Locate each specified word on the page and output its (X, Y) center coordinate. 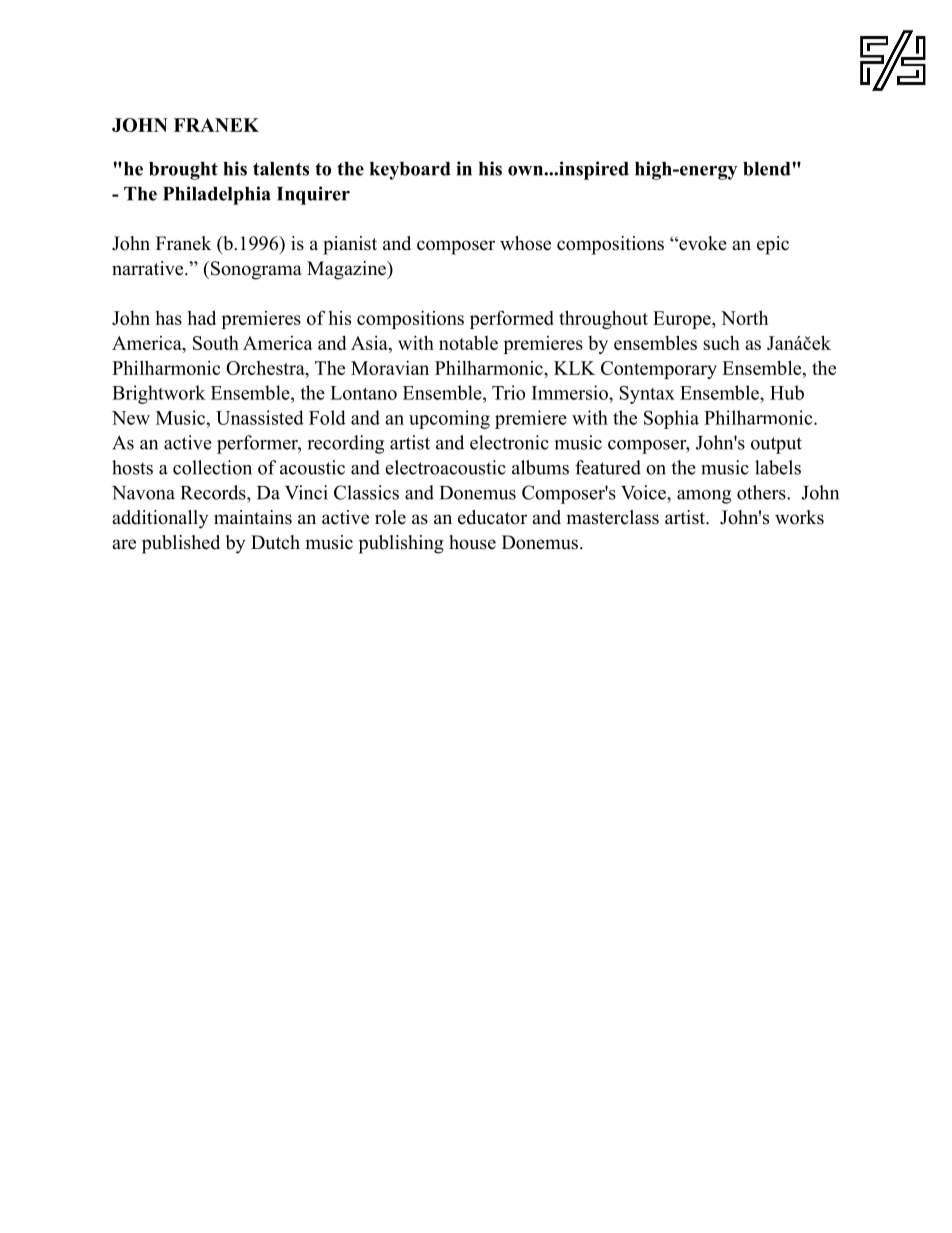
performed (512, 319)
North (744, 317)
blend (768, 169)
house (472, 542)
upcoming (449, 419)
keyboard (410, 171)
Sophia (671, 419)
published (181, 544)
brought (183, 171)
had (202, 317)
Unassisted (260, 417)
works (799, 517)
